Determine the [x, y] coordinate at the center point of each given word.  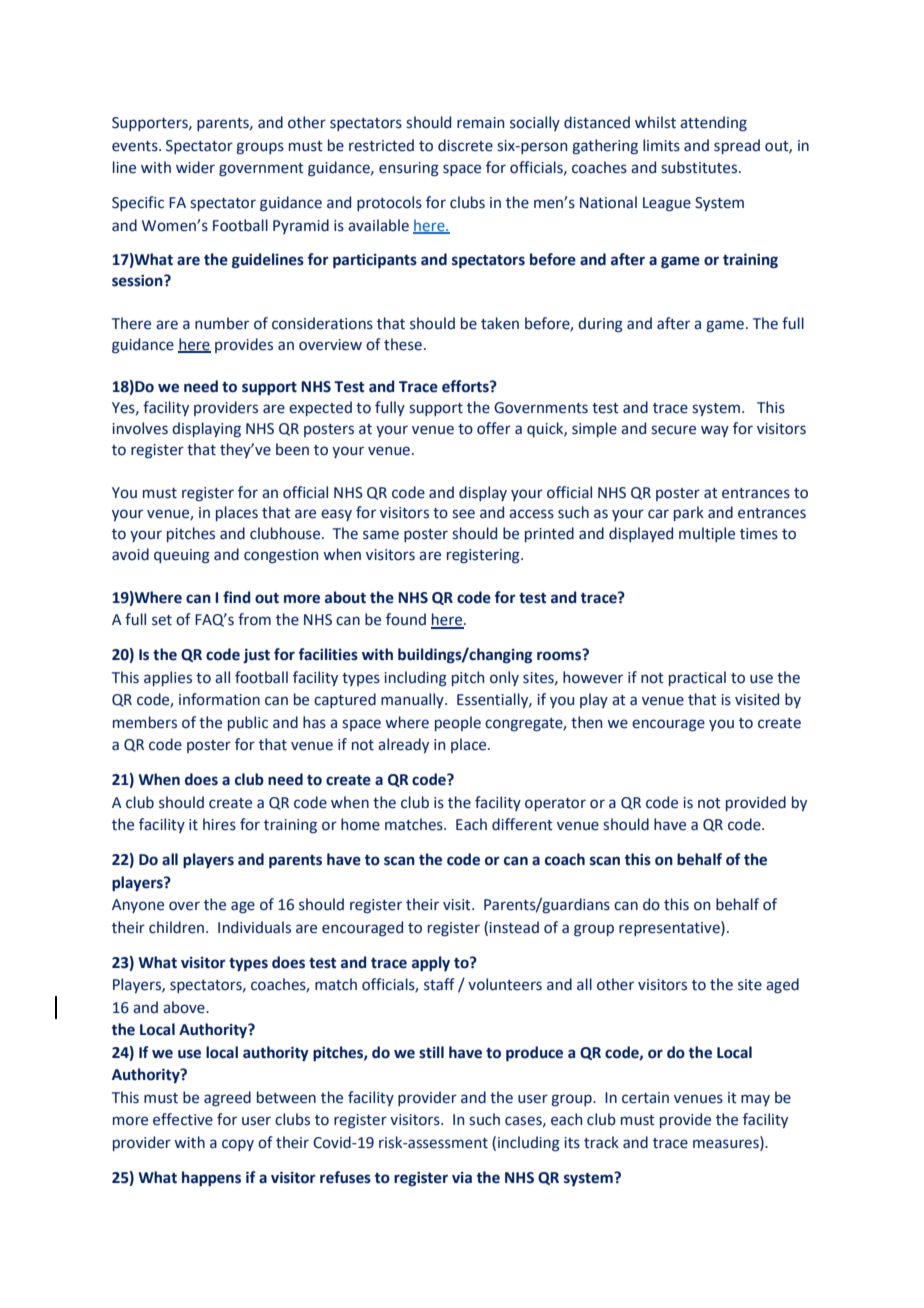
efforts [466, 386]
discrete [465, 145]
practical [697, 678]
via [462, 1178]
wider [195, 167]
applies [168, 678]
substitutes [700, 167]
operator [555, 804]
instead [514, 927]
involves [140, 428]
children [178, 927]
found [406, 619]
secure [673, 430]
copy [238, 1145]
